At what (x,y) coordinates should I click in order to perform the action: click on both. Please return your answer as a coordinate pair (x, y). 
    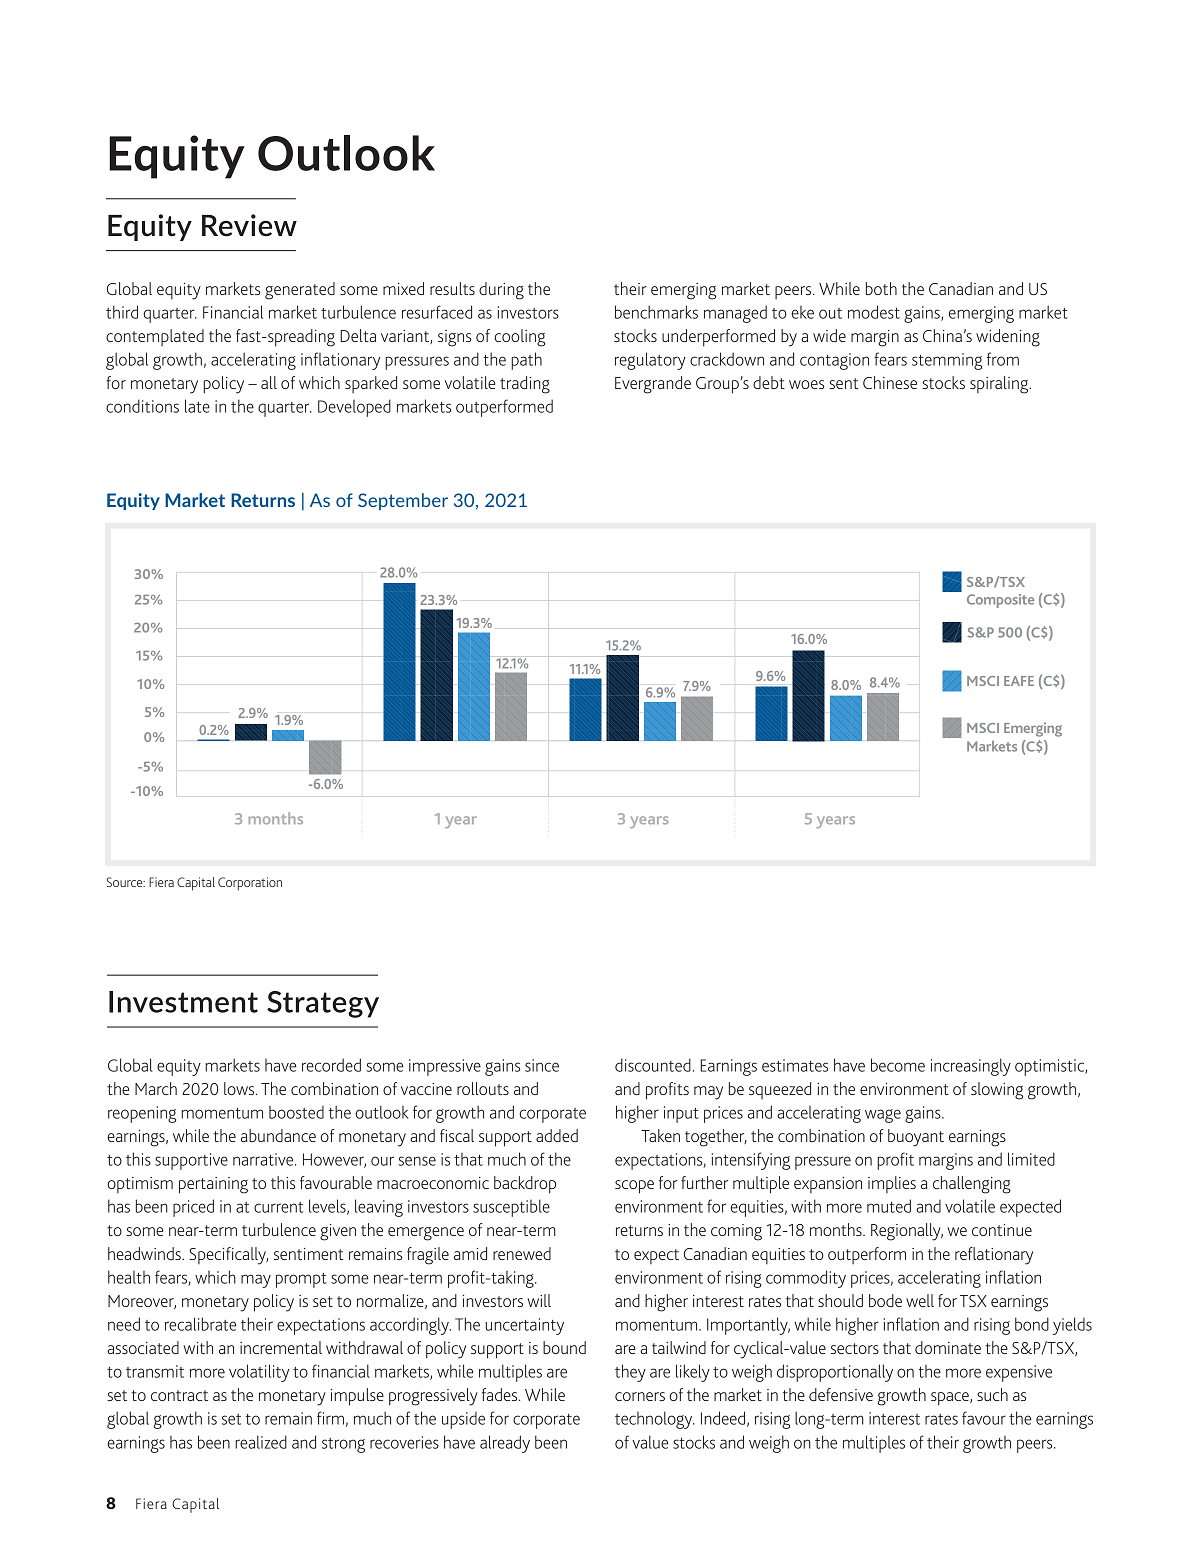
    Looking at the image, I should click on (881, 288).
